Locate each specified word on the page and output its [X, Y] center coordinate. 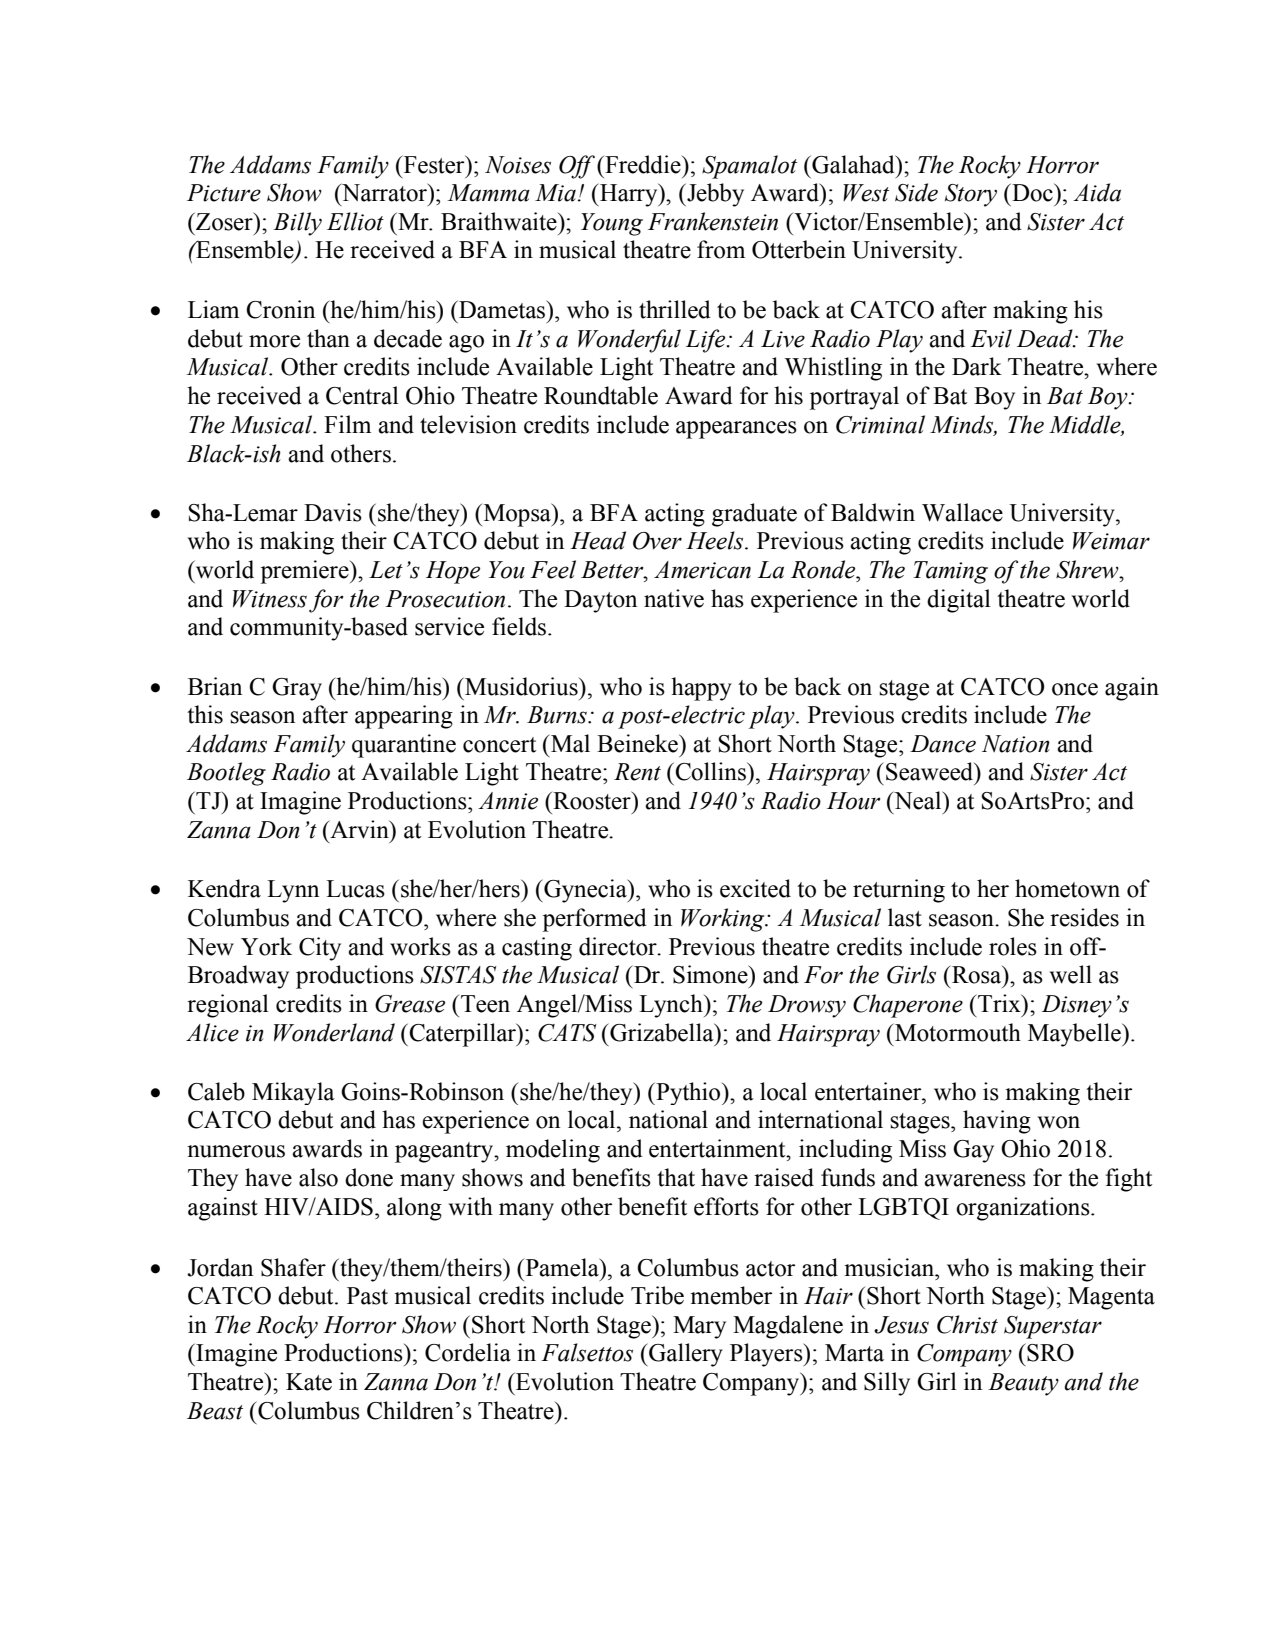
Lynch [672, 1006]
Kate [309, 1382]
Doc [1032, 192]
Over [657, 541]
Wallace [962, 512]
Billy [297, 224]
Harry [629, 195]
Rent [637, 772]
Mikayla [293, 1093]
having [997, 1122]
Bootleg [226, 774]
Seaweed [931, 771]
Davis [333, 512]
